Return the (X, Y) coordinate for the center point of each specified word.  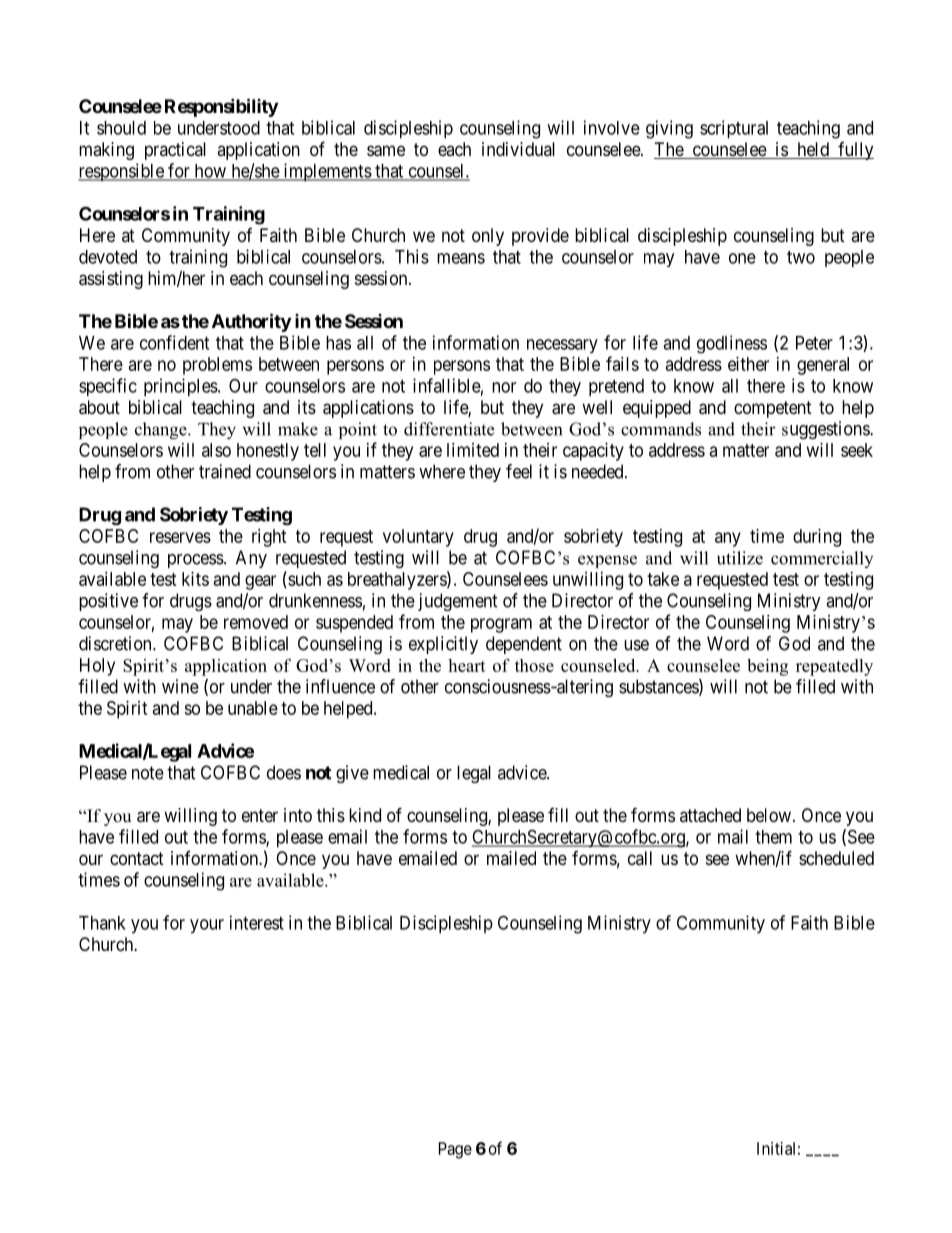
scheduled (836, 858)
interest (257, 922)
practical (175, 151)
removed (256, 622)
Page (455, 1150)
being (767, 667)
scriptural (734, 129)
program (501, 625)
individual (518, 149)
